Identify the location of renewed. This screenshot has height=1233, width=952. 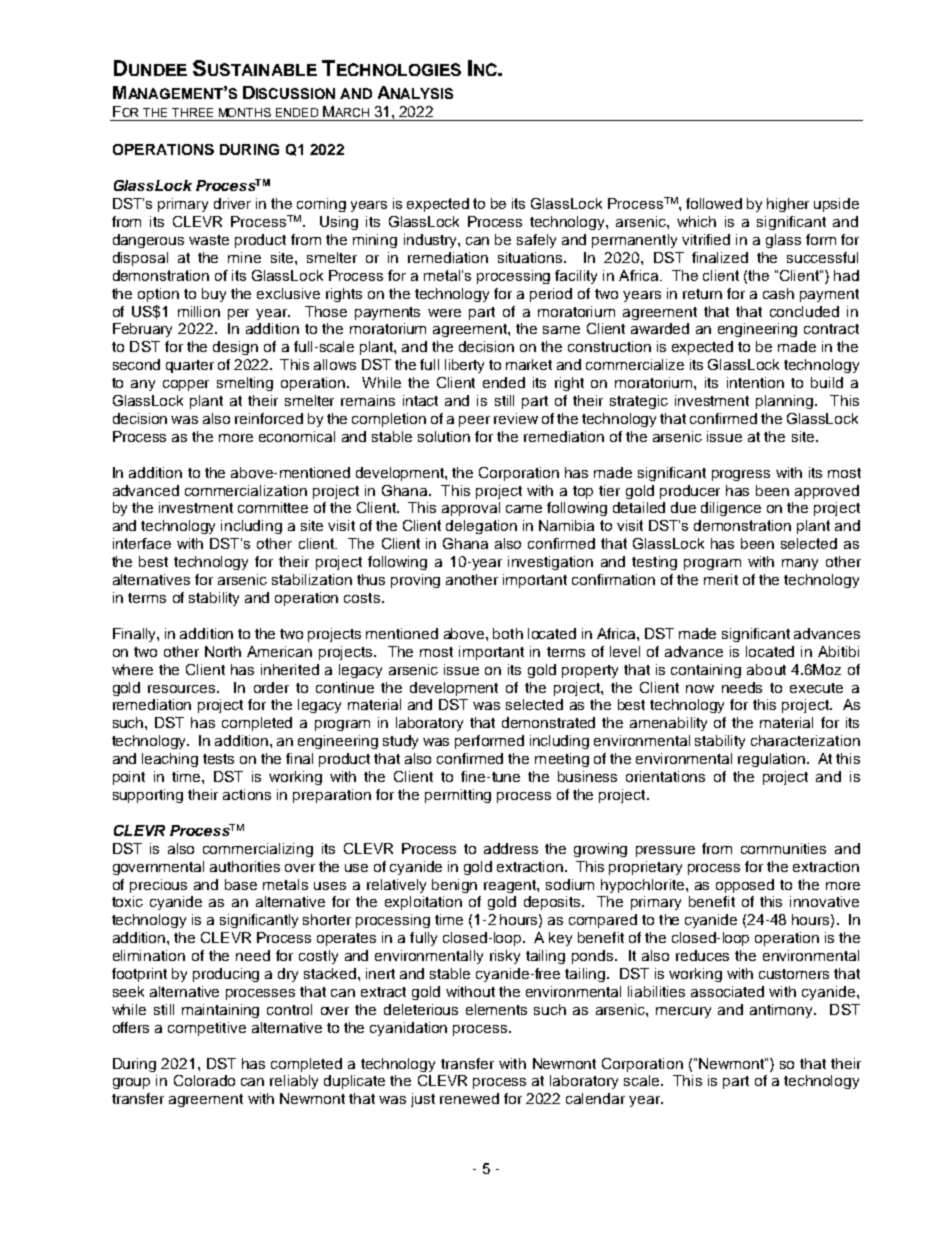
(469, 1098).
